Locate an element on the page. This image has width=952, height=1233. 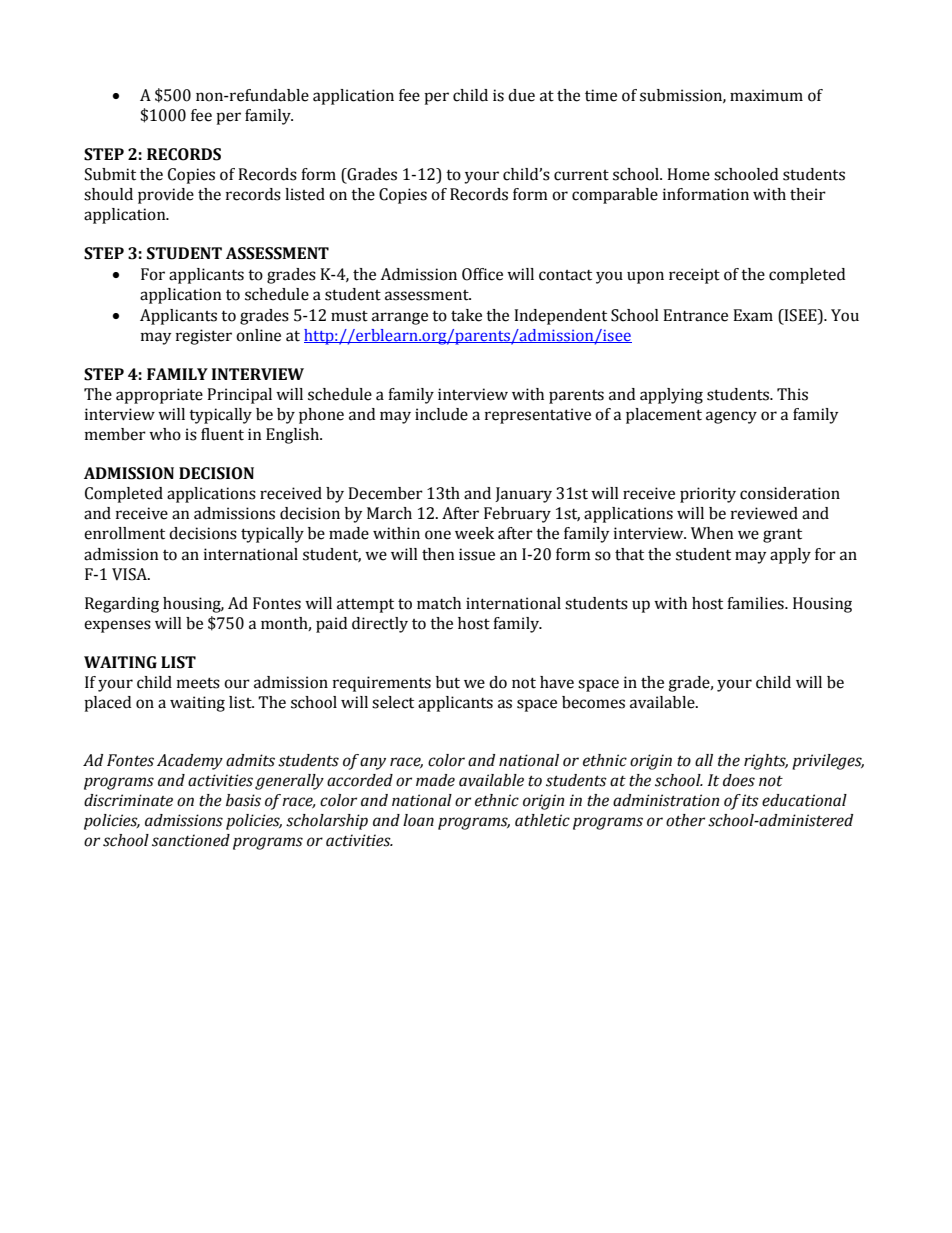
loan is located at coordinates (418, 820).
